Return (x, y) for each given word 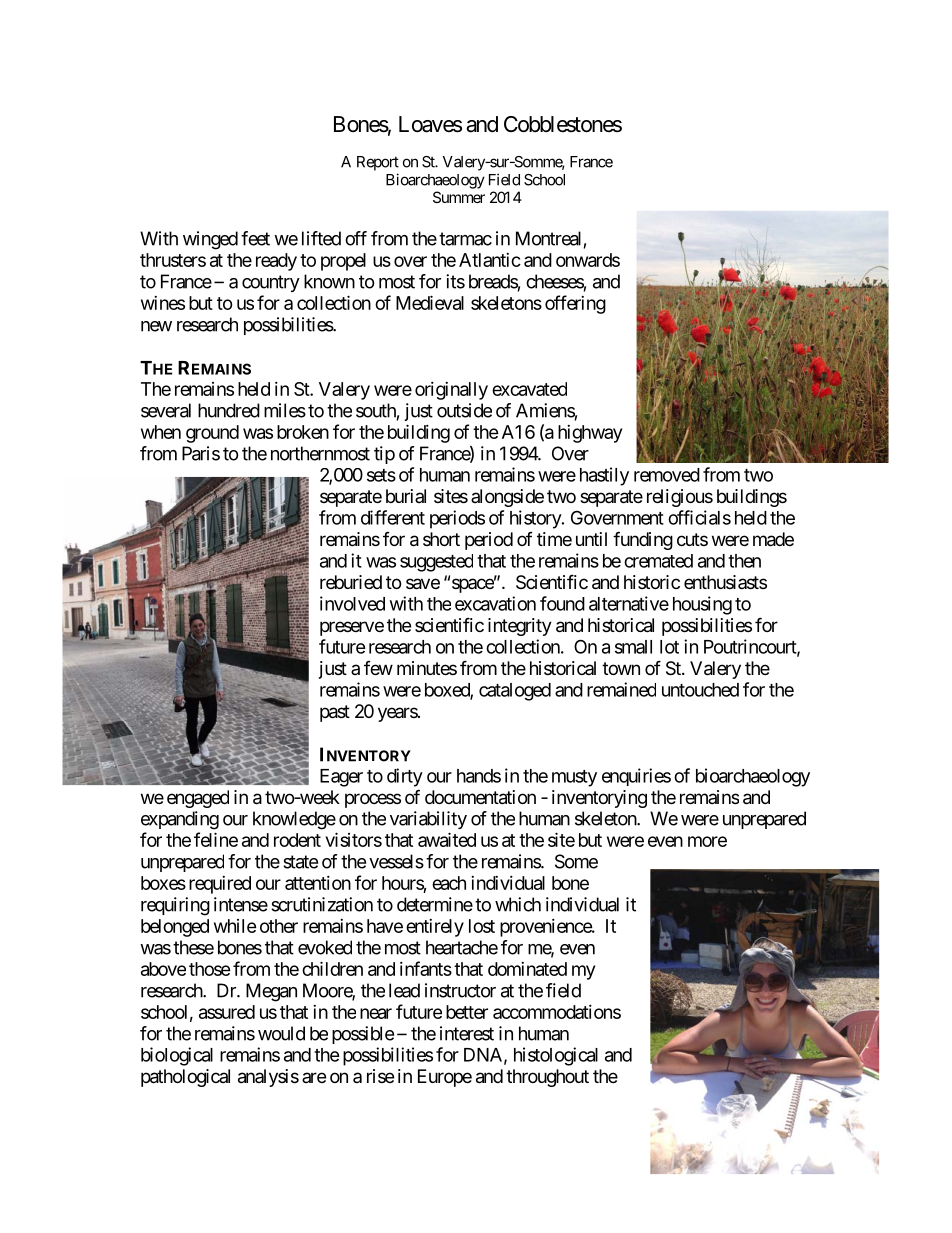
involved (352, 603)
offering (575, 304)
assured (227, 1012)
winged (210, 240)
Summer (459, 197)
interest (467, 1033)
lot (669, 647)
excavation (495, 603)
